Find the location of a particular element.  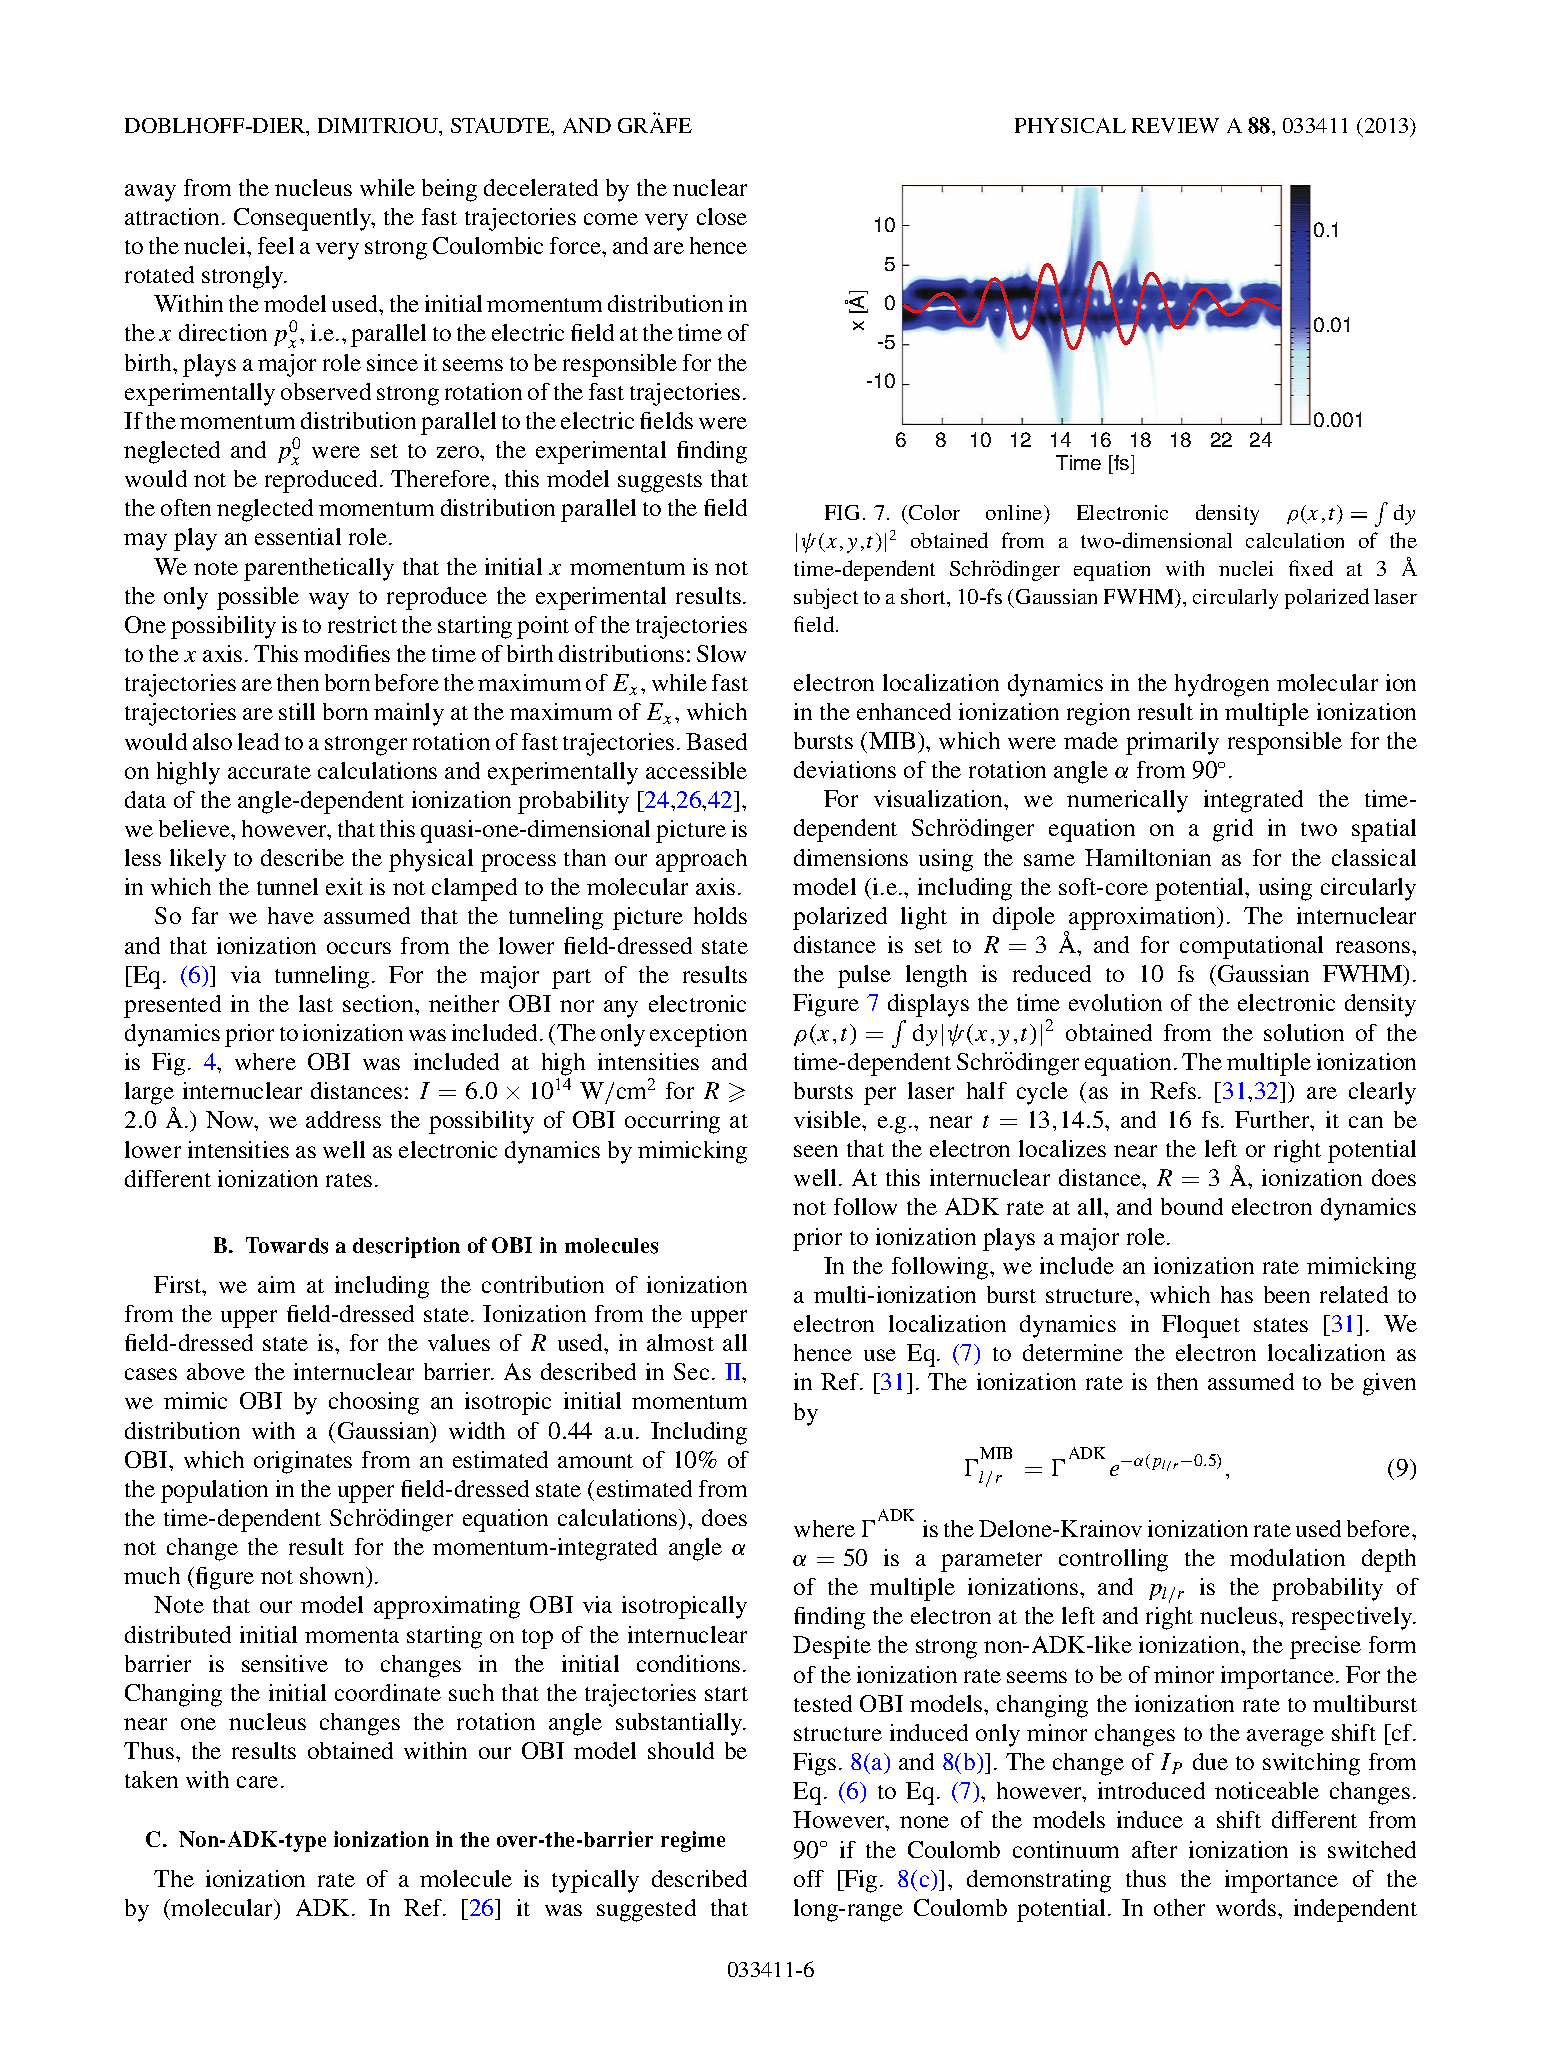

primarily is located at coordinates (1172, 743).
